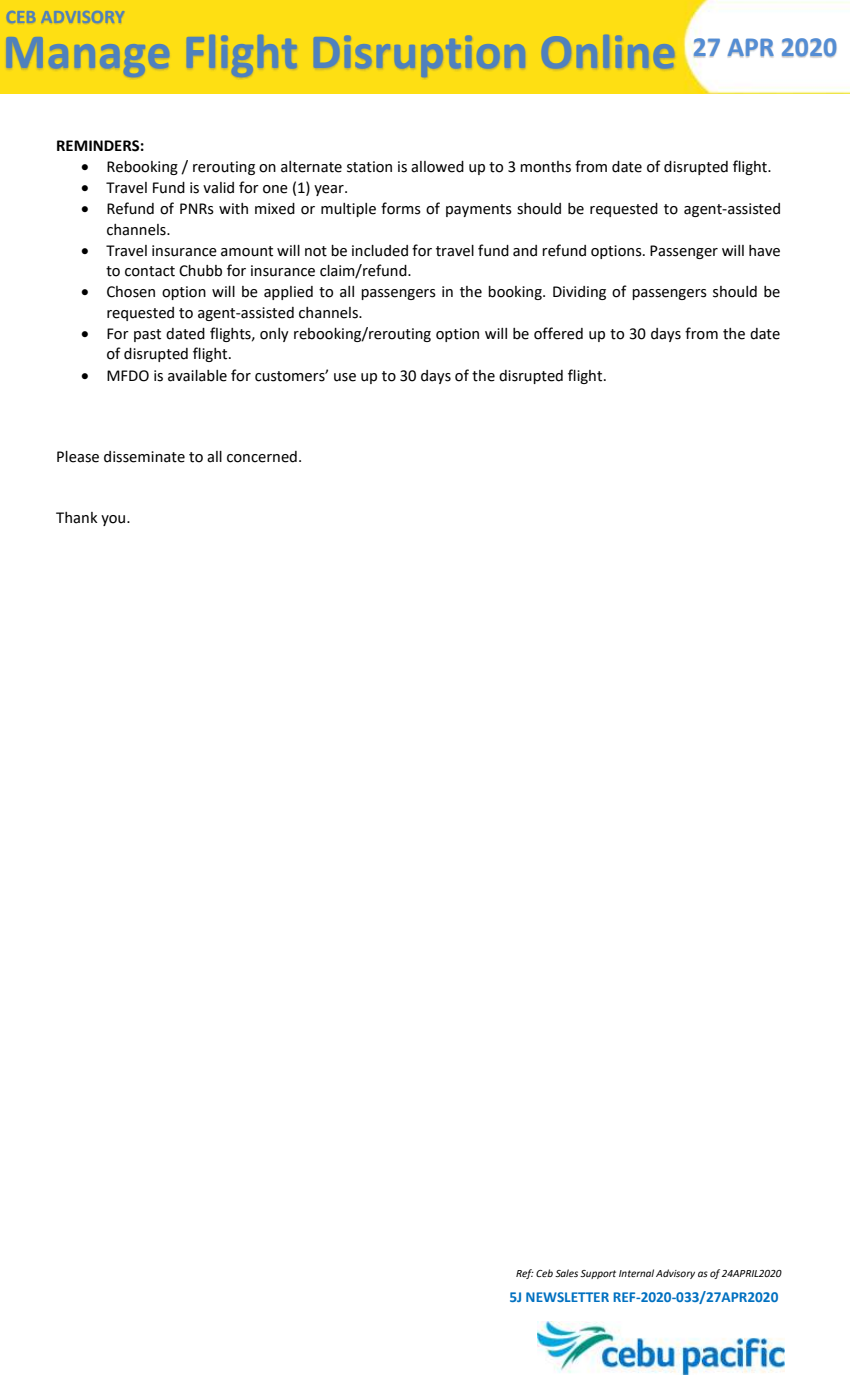 Image resolution: width=850 pixels, height=1400 pixels. What do you see at coordinates (566, 1273) in the screenshot?
I see `Sales` at bounding box center [566, 1273].
